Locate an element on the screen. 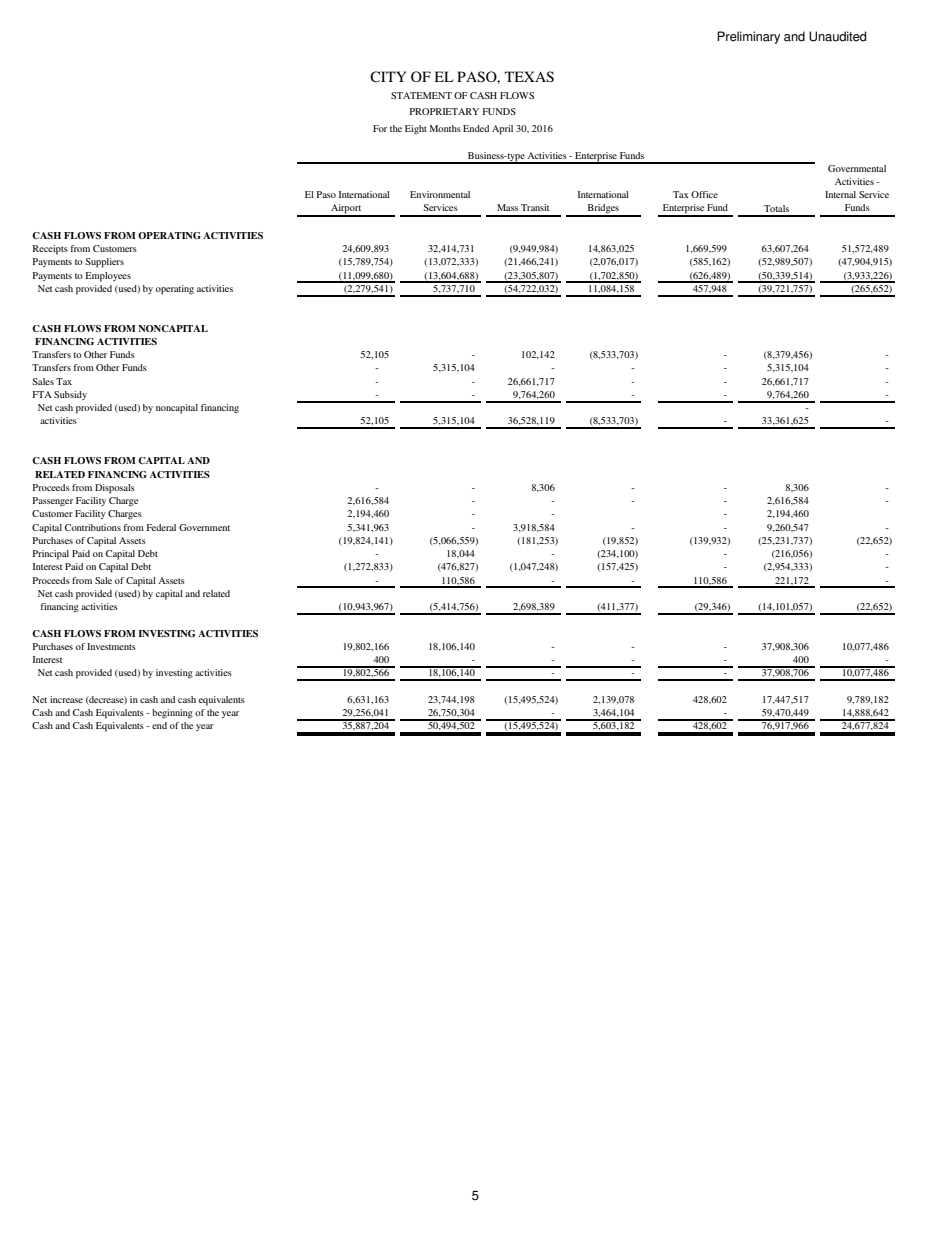  CITY is located at coordinates (388, 77).
